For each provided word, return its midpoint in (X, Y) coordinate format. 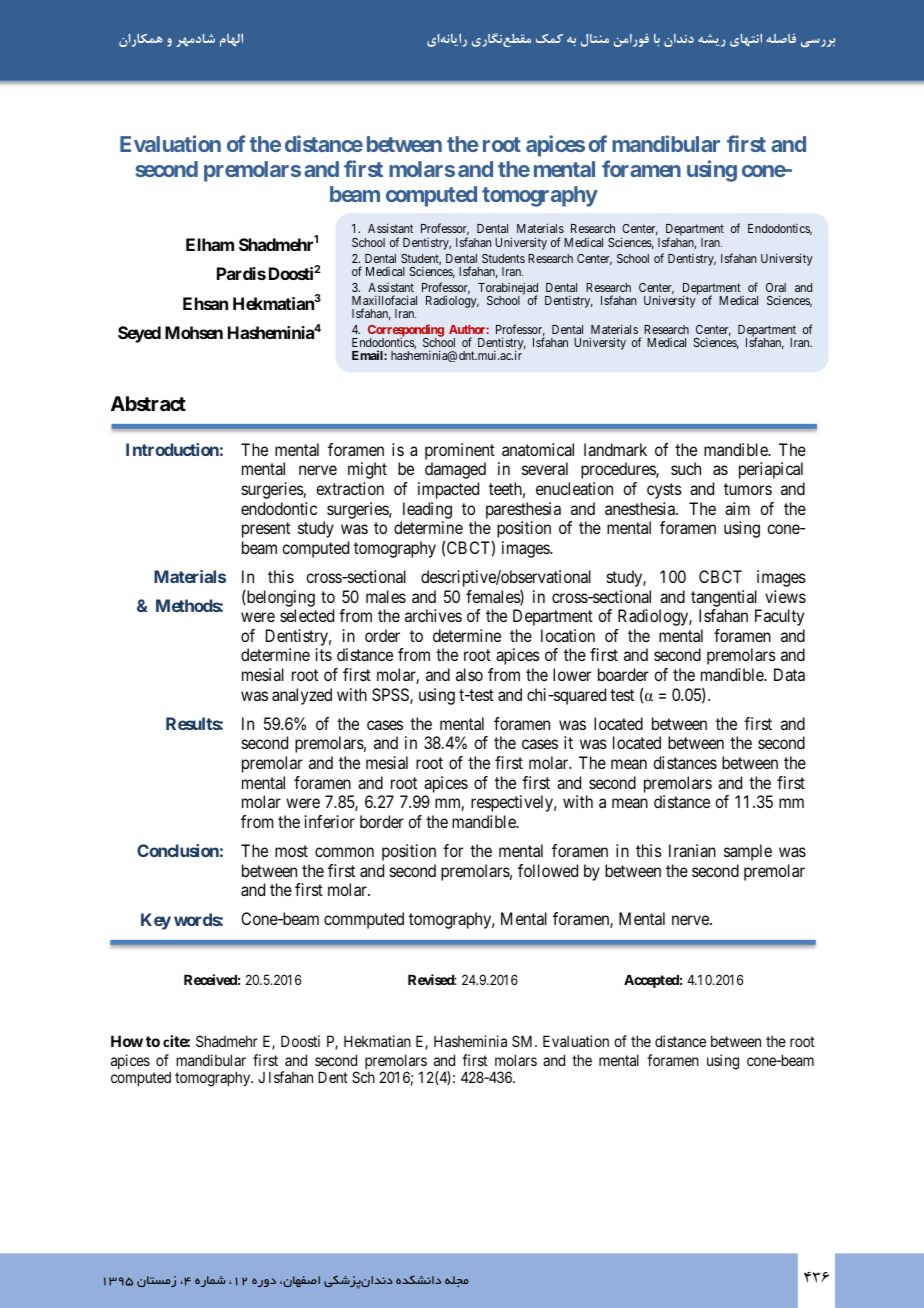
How (127, 1041)
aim (737, 508)
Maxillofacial (384, 300)
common (344, 852)
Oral (776, 287)
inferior (330, 821)
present (266, 530)
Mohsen (194, 332)
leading (427, 510)
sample (748, 852)
